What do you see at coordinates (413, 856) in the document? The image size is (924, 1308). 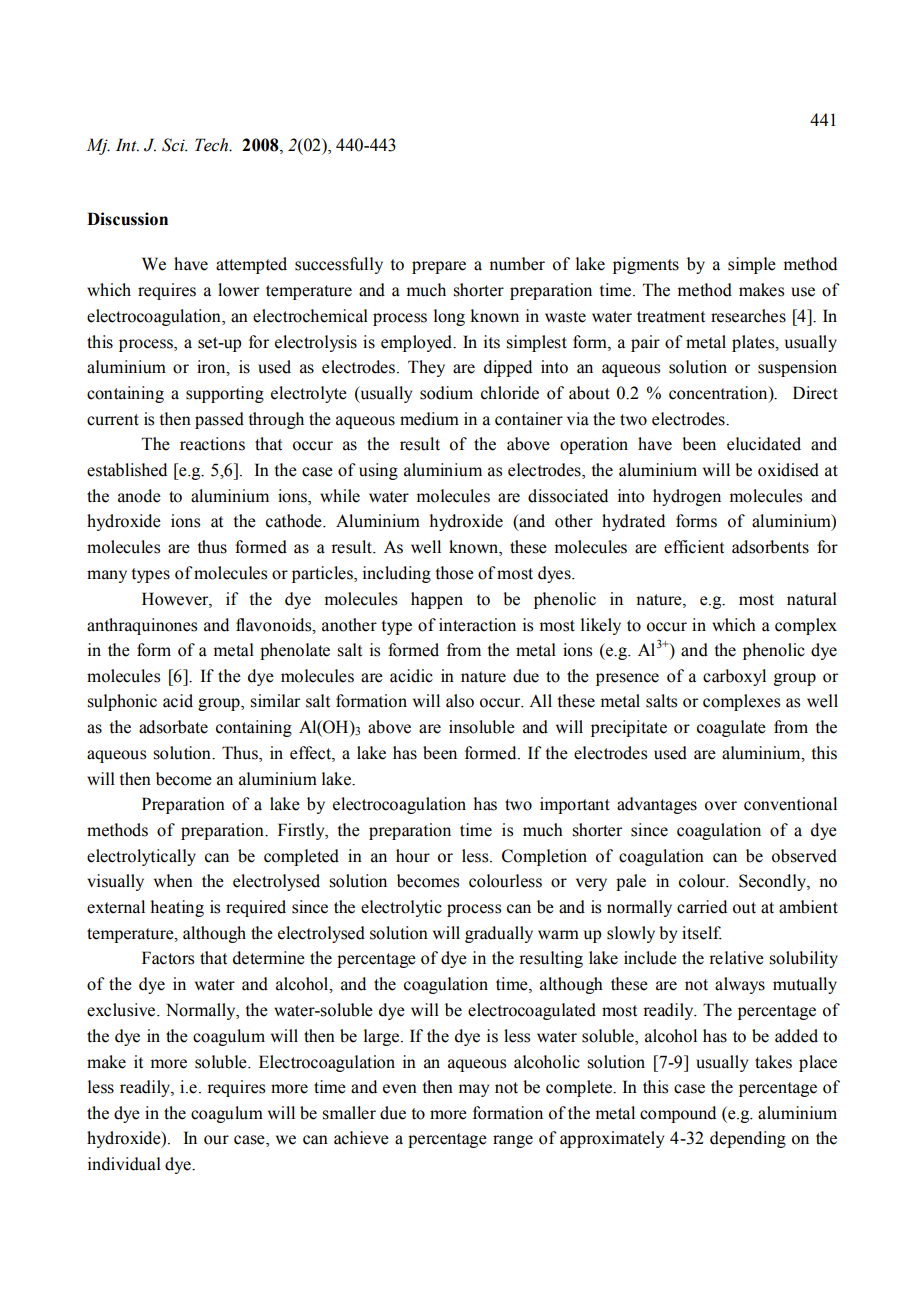 I see `hour` at bounding box center [413, 856].
